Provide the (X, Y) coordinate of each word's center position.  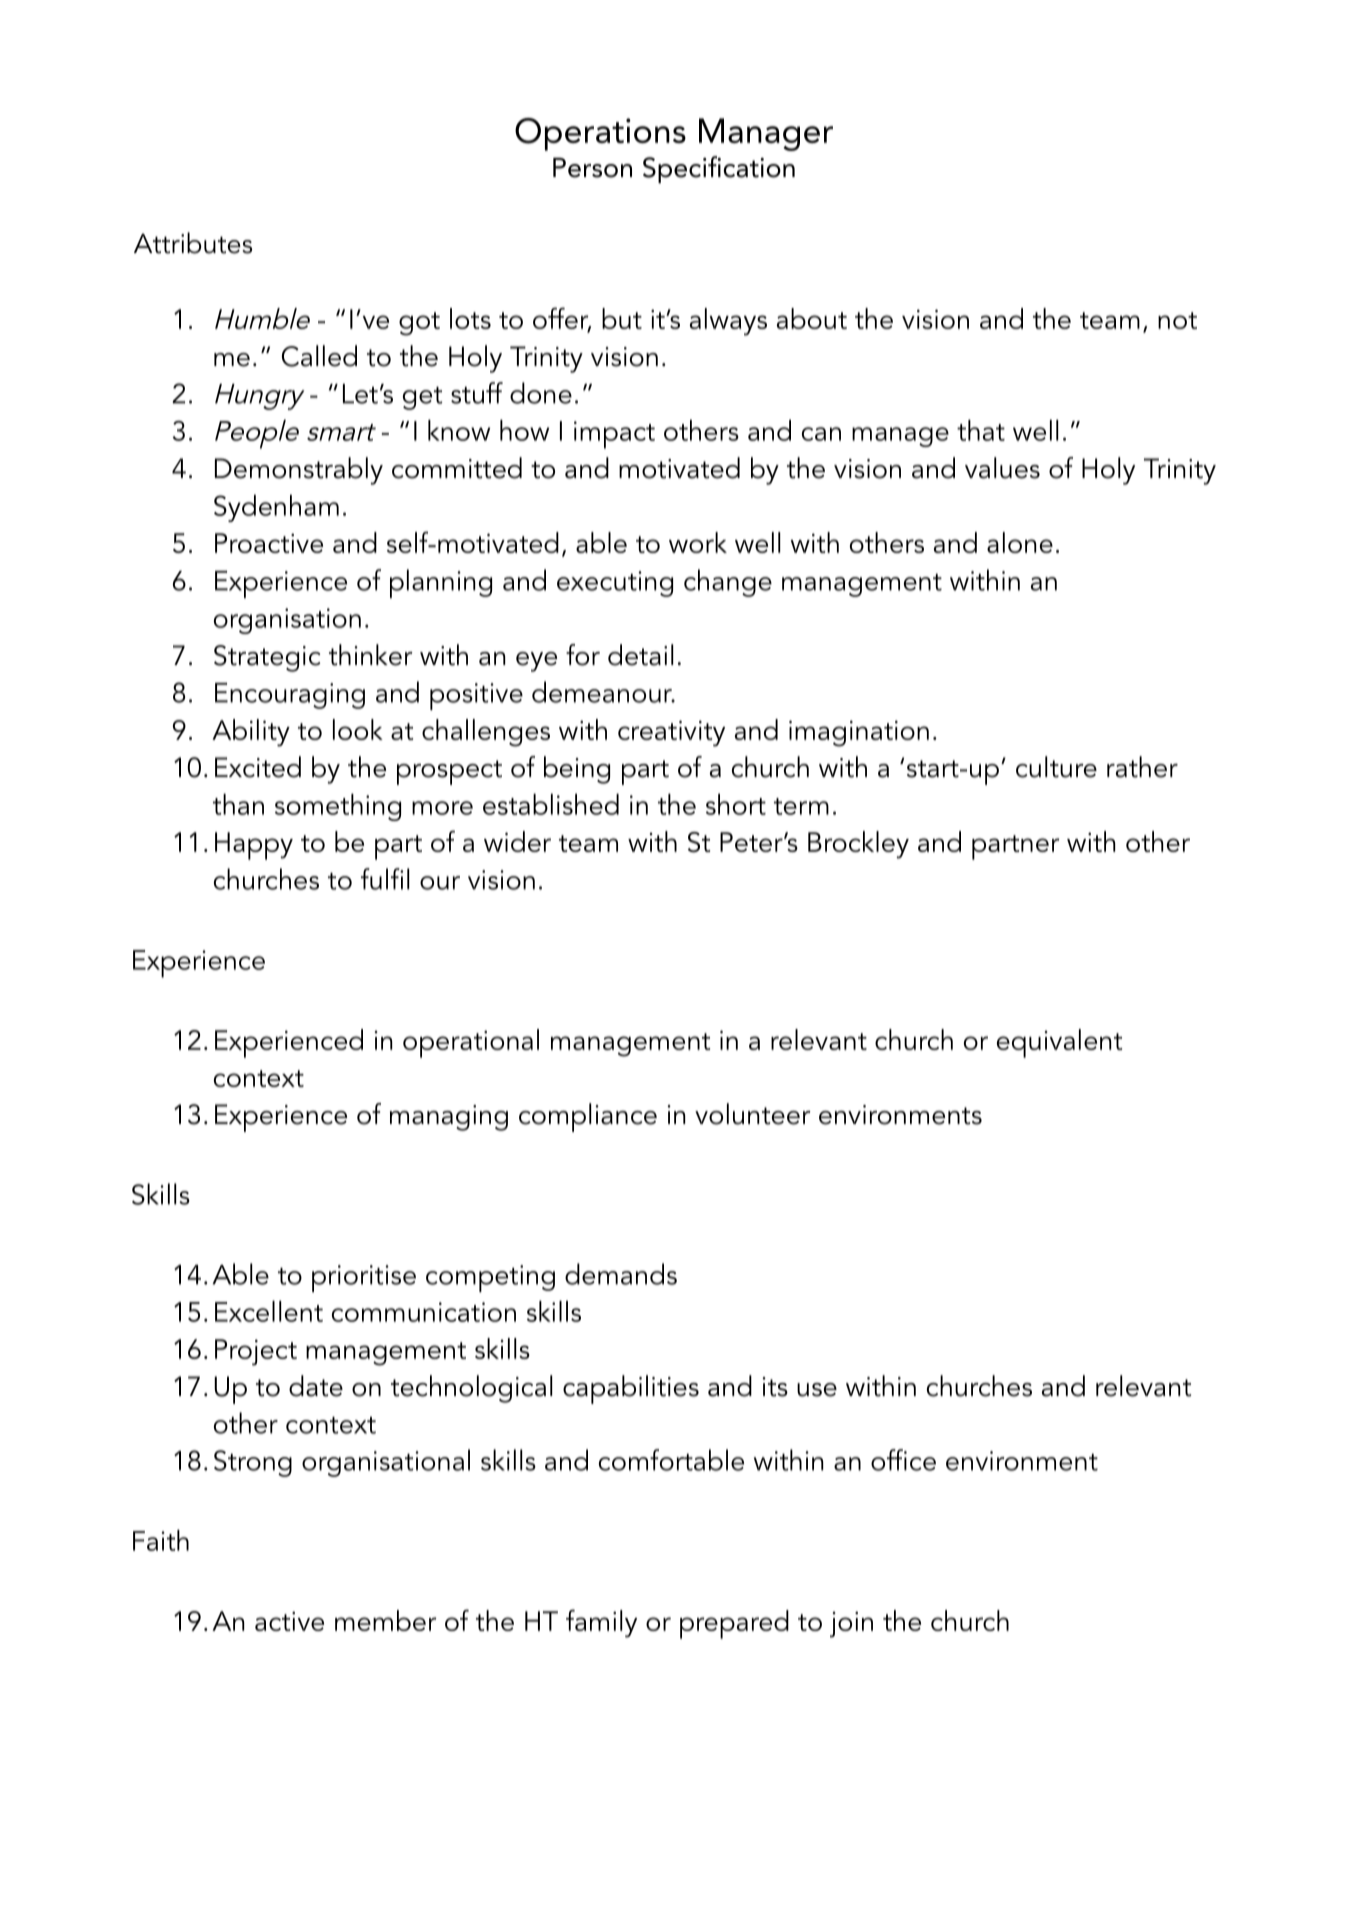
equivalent (1059, 1043)
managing (449, 1118)
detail (640, 655)
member (385, 1620)
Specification (719, 169)
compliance (588, 1117)
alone (1020, 542)
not (1177, 320)
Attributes (193, 243)
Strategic (267, 658)
